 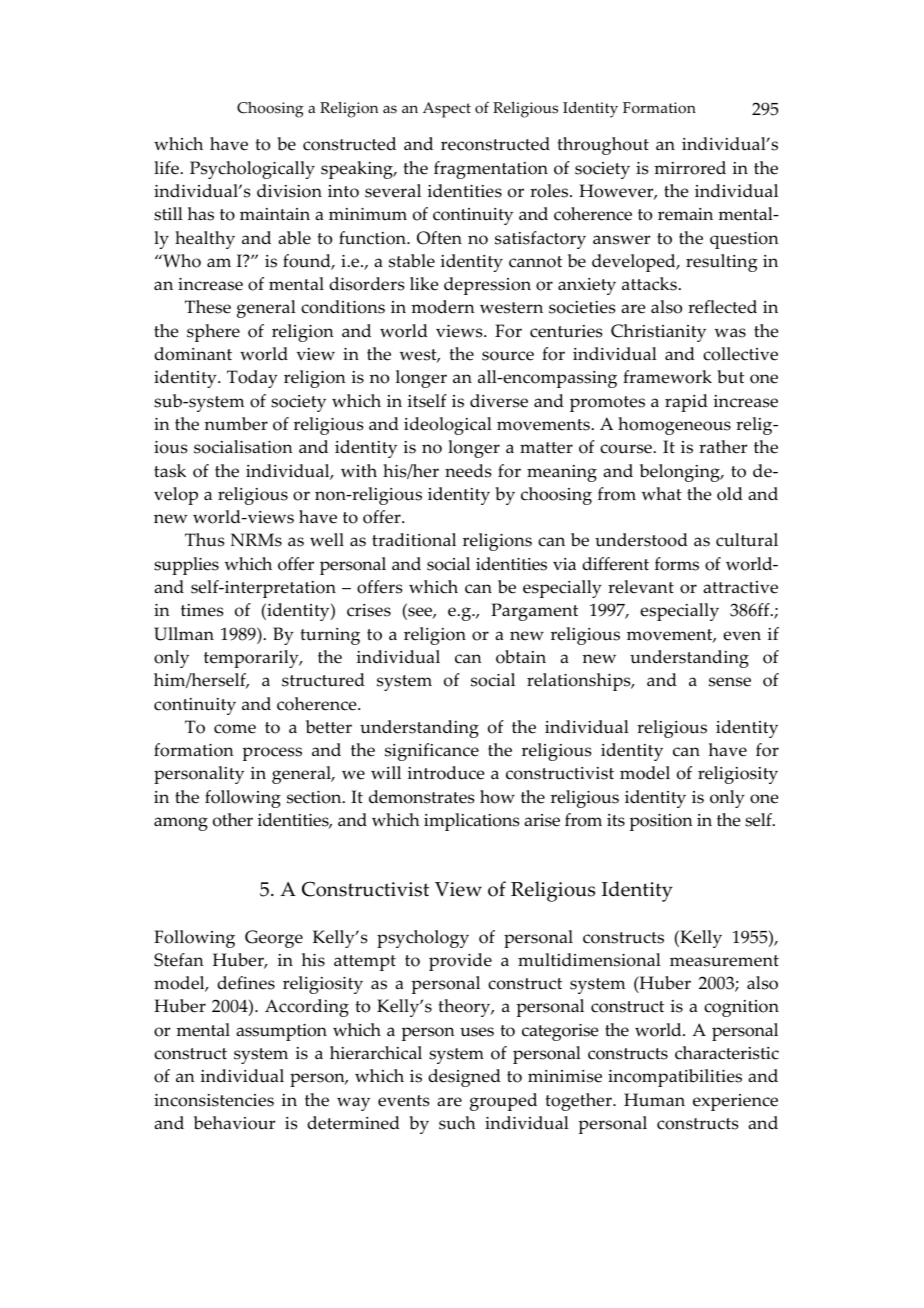 I want to click on framework, so click(x=667, y=377).
